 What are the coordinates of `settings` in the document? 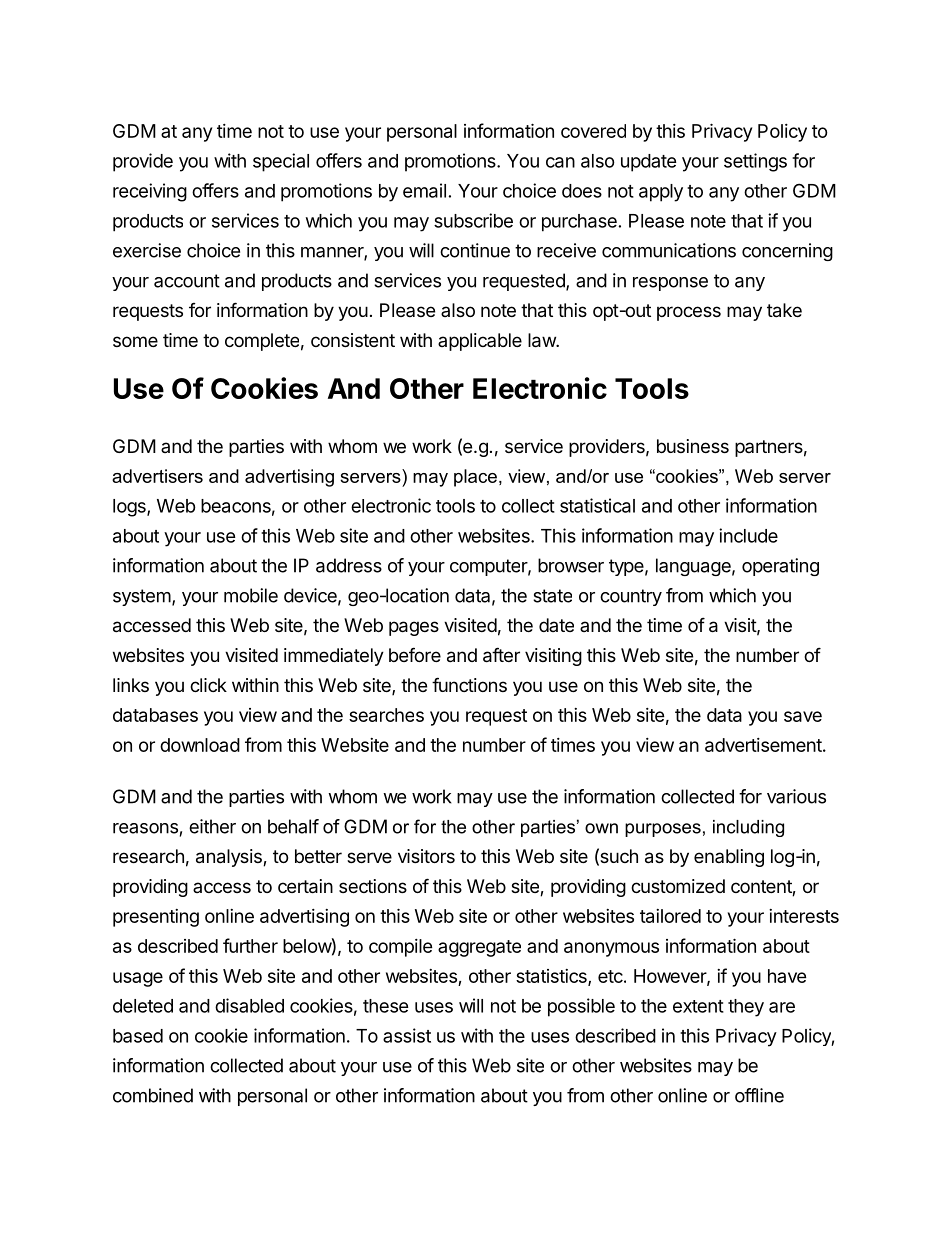 It's located at (755, 162).
